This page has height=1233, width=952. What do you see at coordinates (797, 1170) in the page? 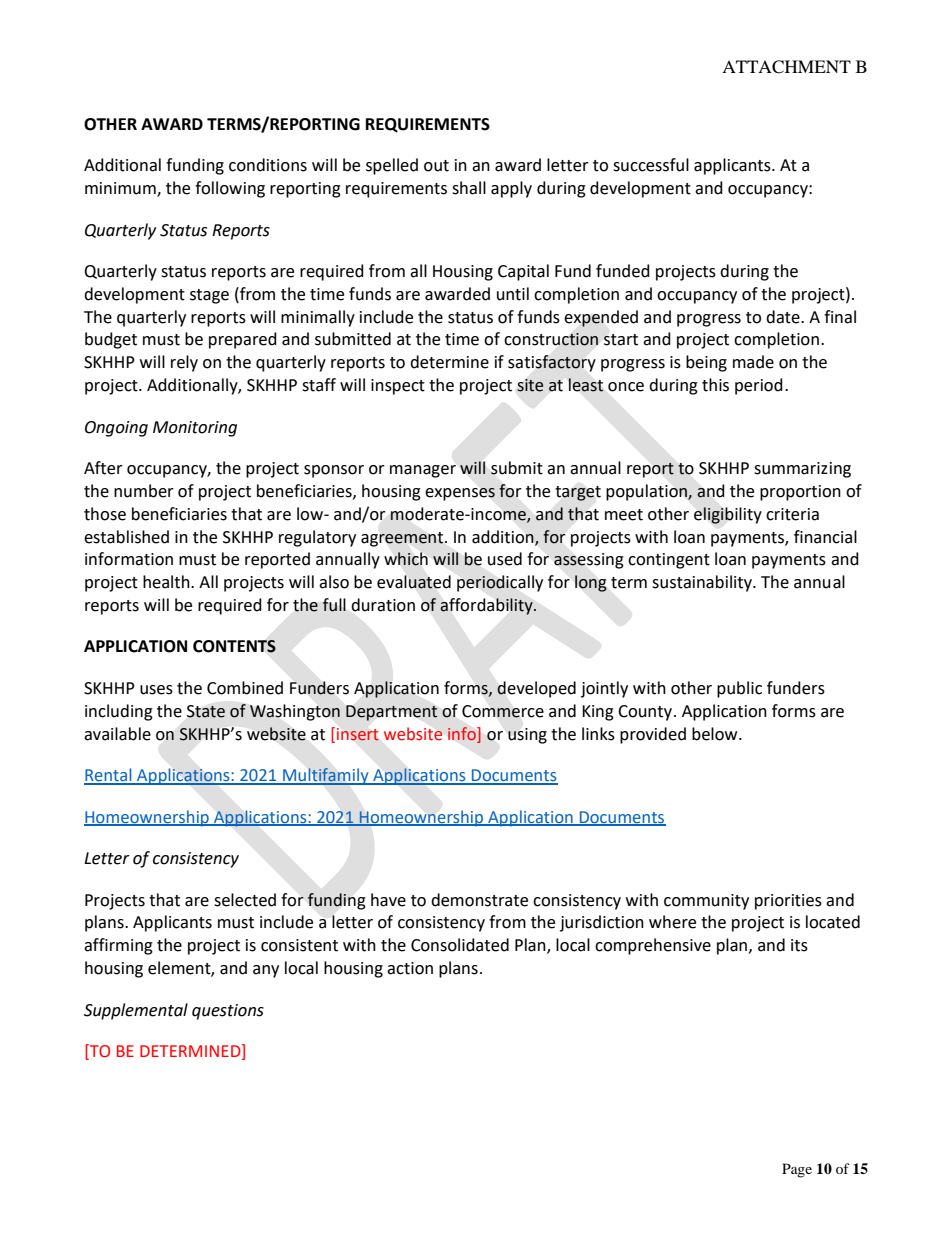
I see `Page` at bounding box center [797, 1170].
